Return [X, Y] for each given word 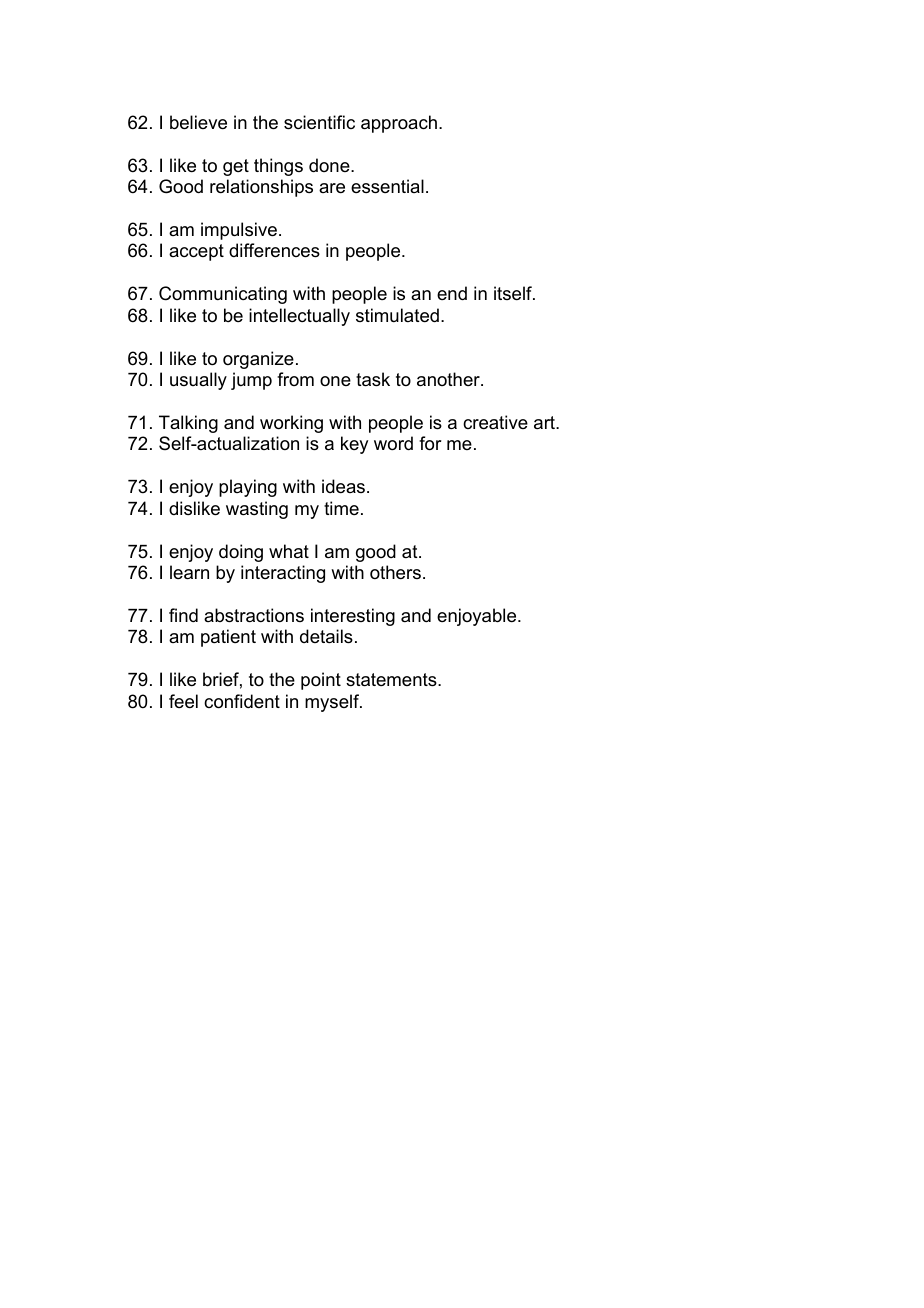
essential [387, 186]
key [354, 445]
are [332, 188]
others [395, 572]
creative [495, 422]
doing [241, 553]
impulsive [239, 231]
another [449, 379]
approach [399, 124]
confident [242, 701]
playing [248, 488]
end [452, 293]
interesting [353, 617]
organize [258, 360]
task [373, 379]
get [236, 167]
